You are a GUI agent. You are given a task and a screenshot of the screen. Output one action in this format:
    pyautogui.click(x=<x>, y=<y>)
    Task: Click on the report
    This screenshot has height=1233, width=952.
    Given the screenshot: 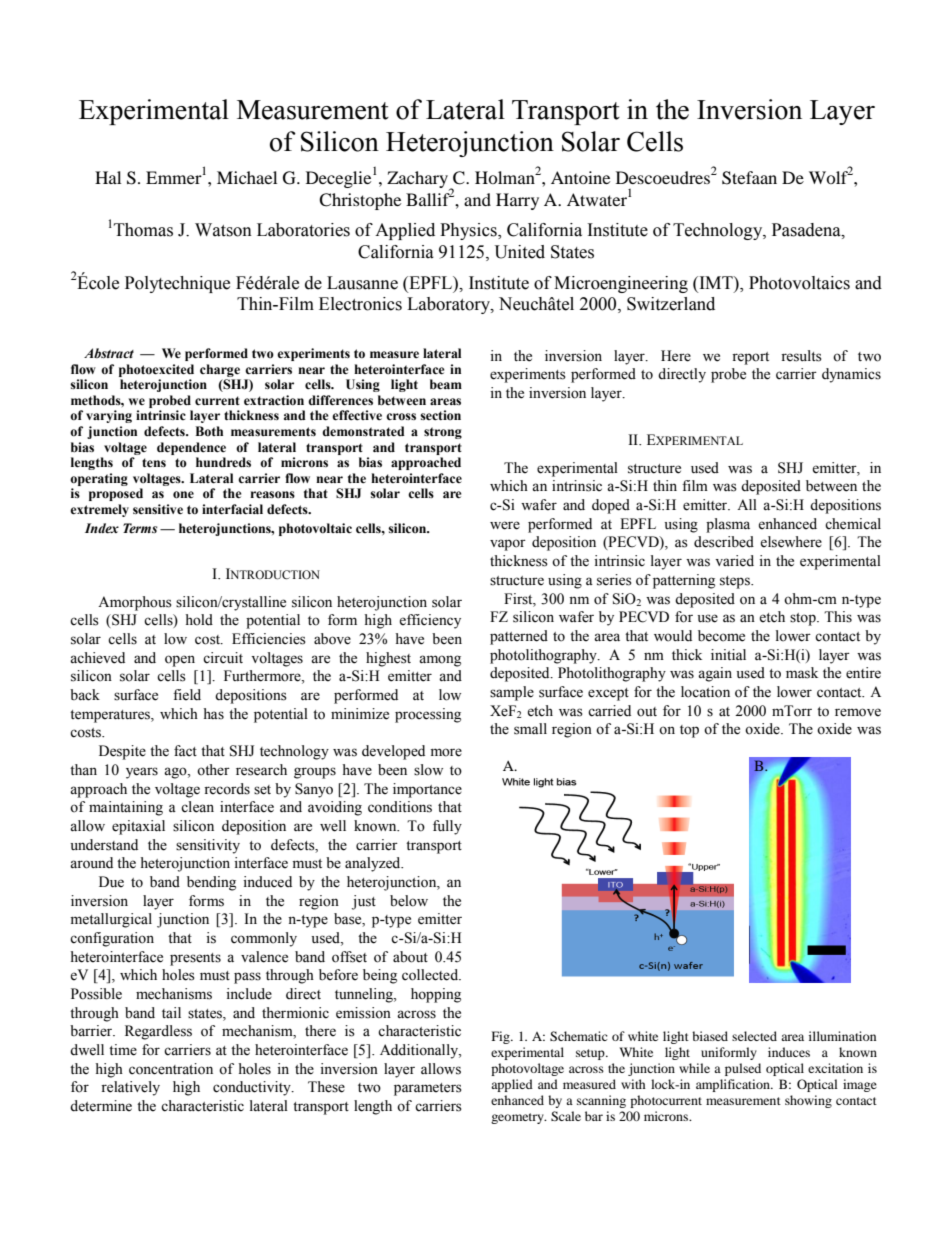 What is the action you would take?
    pyautogui.click(x=750, y=358)
